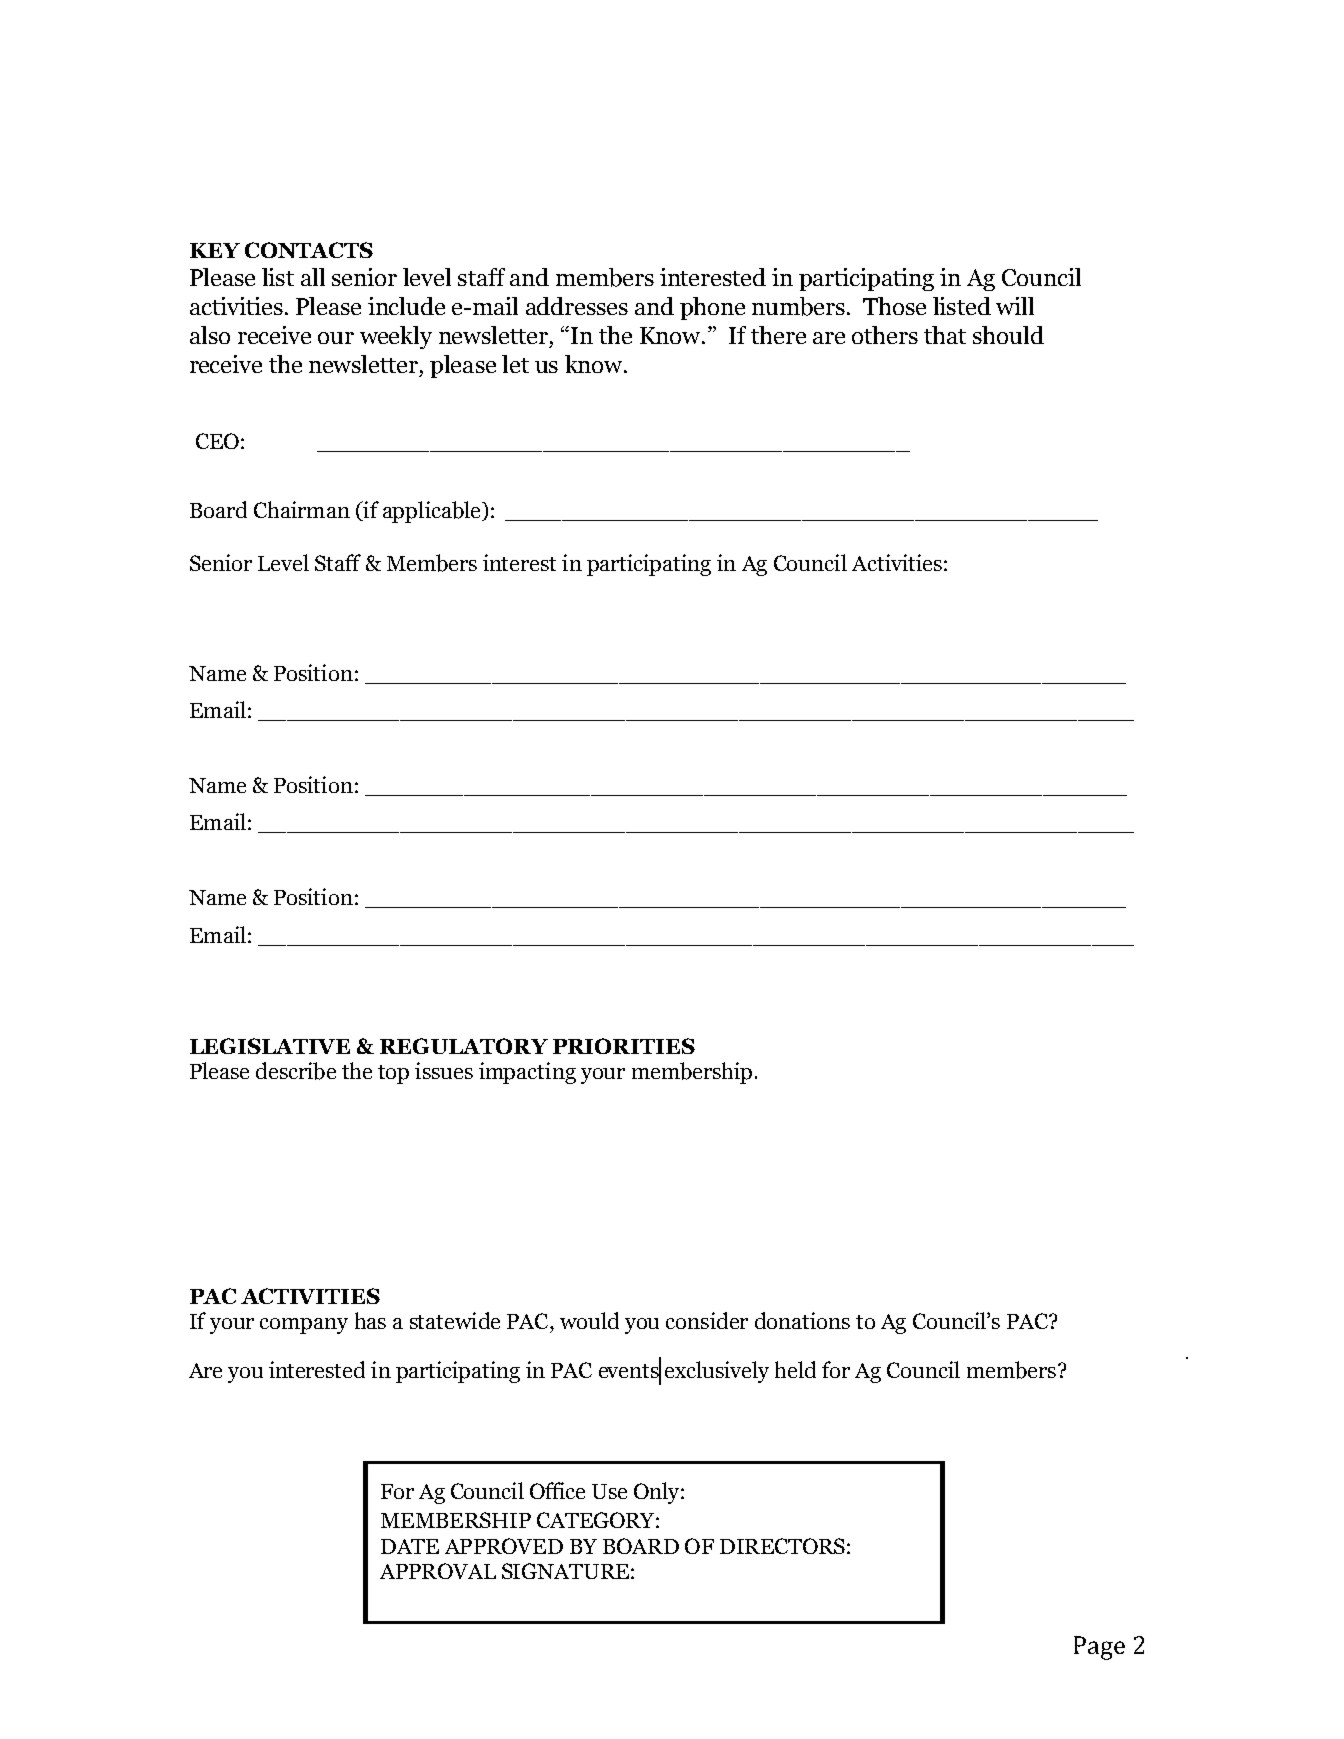 The height and width of the page is (1739, 1344). What do you see at coordinates (527, 1073) in the page?
I see `impacting` at bounding box center [527, 1073].
